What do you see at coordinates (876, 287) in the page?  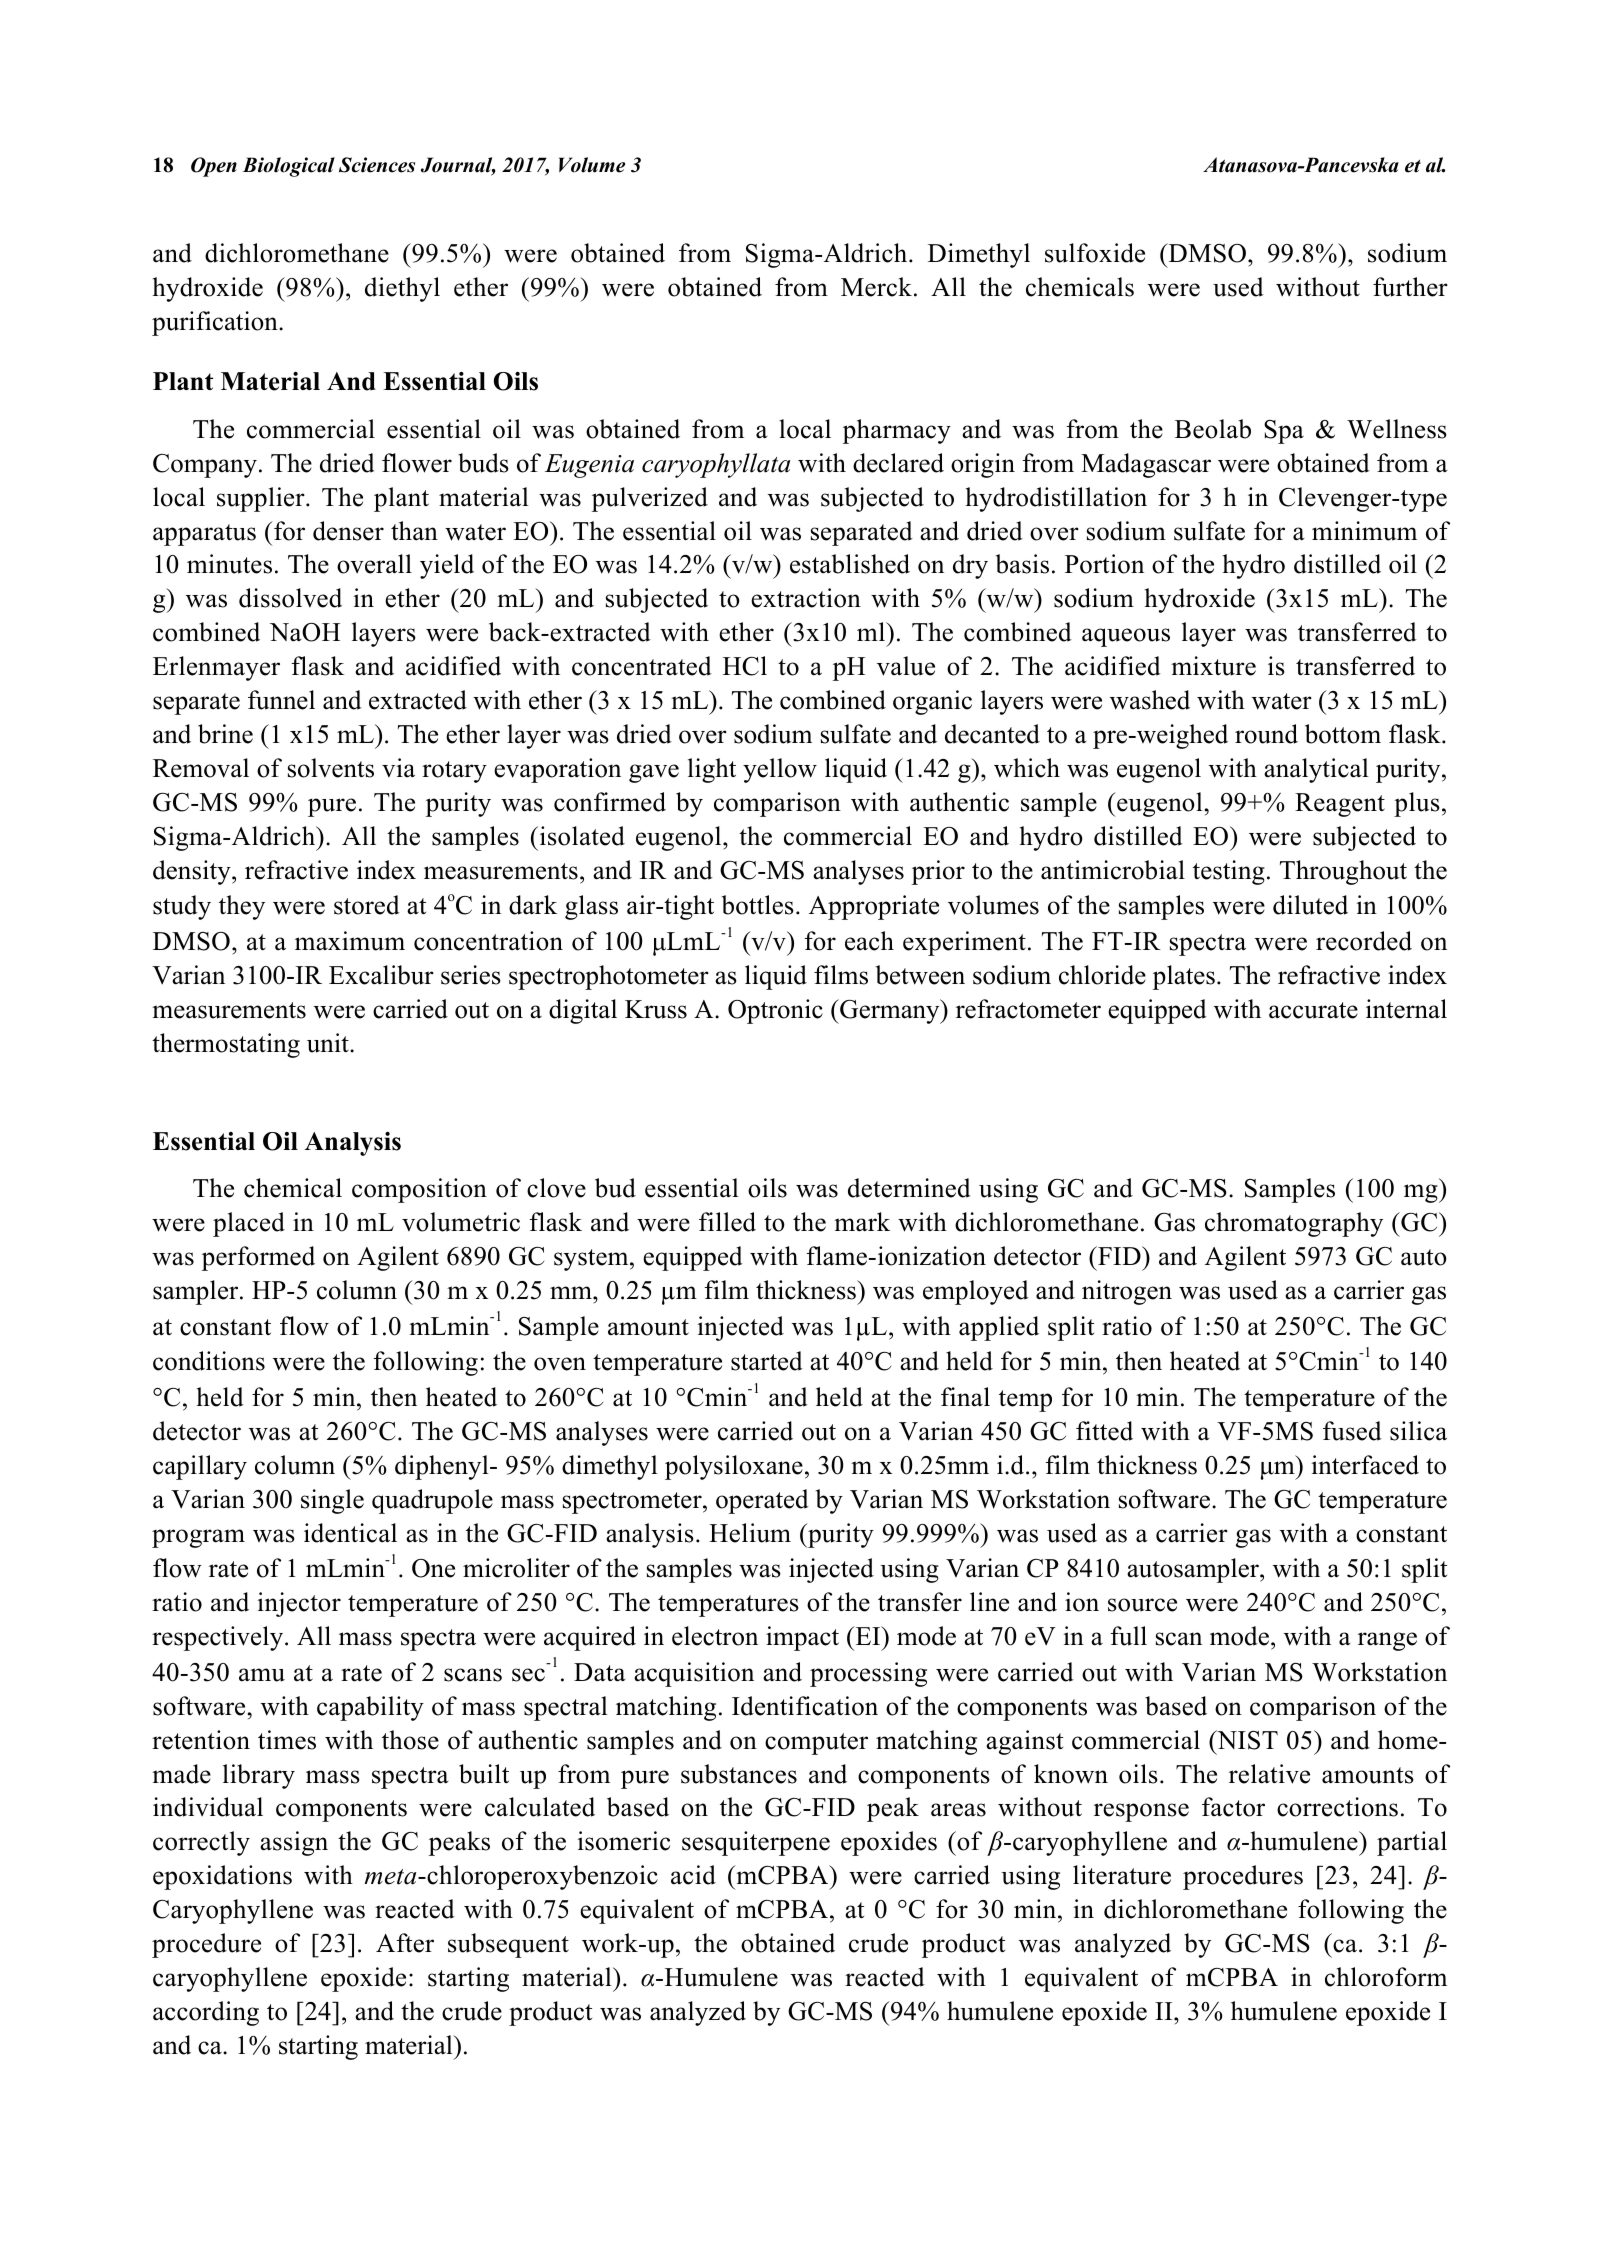 I see `Merck` at bounding box center [876, 287].
